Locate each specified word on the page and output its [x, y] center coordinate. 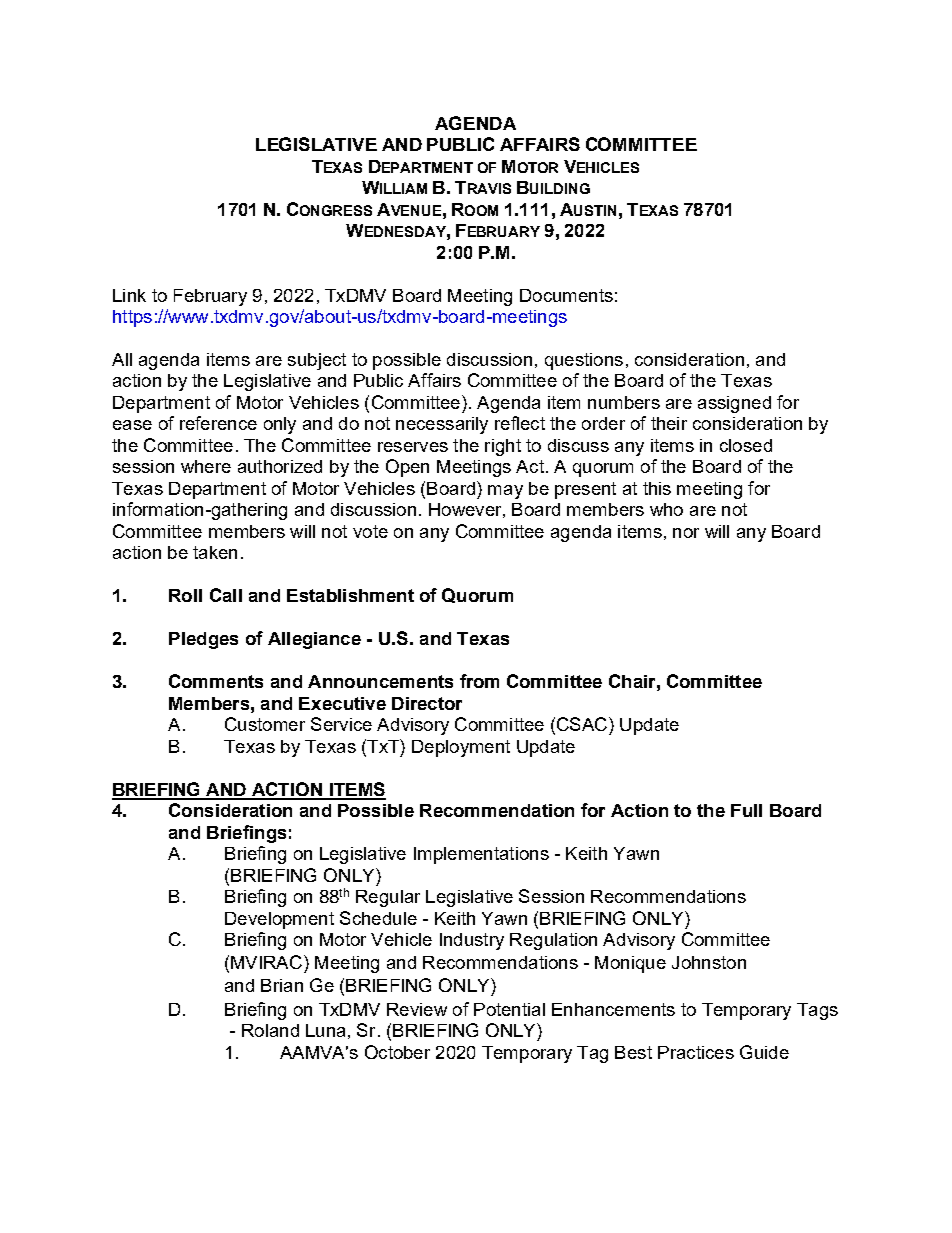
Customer [265, 724]
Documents [566, 295]
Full [746, 810]
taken [215, 552]
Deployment [461, 748]
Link [129, 295]
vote [370, 531]
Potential [509, 1009]
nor [686, 533]
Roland [270, 1030]
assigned [734, 404]
